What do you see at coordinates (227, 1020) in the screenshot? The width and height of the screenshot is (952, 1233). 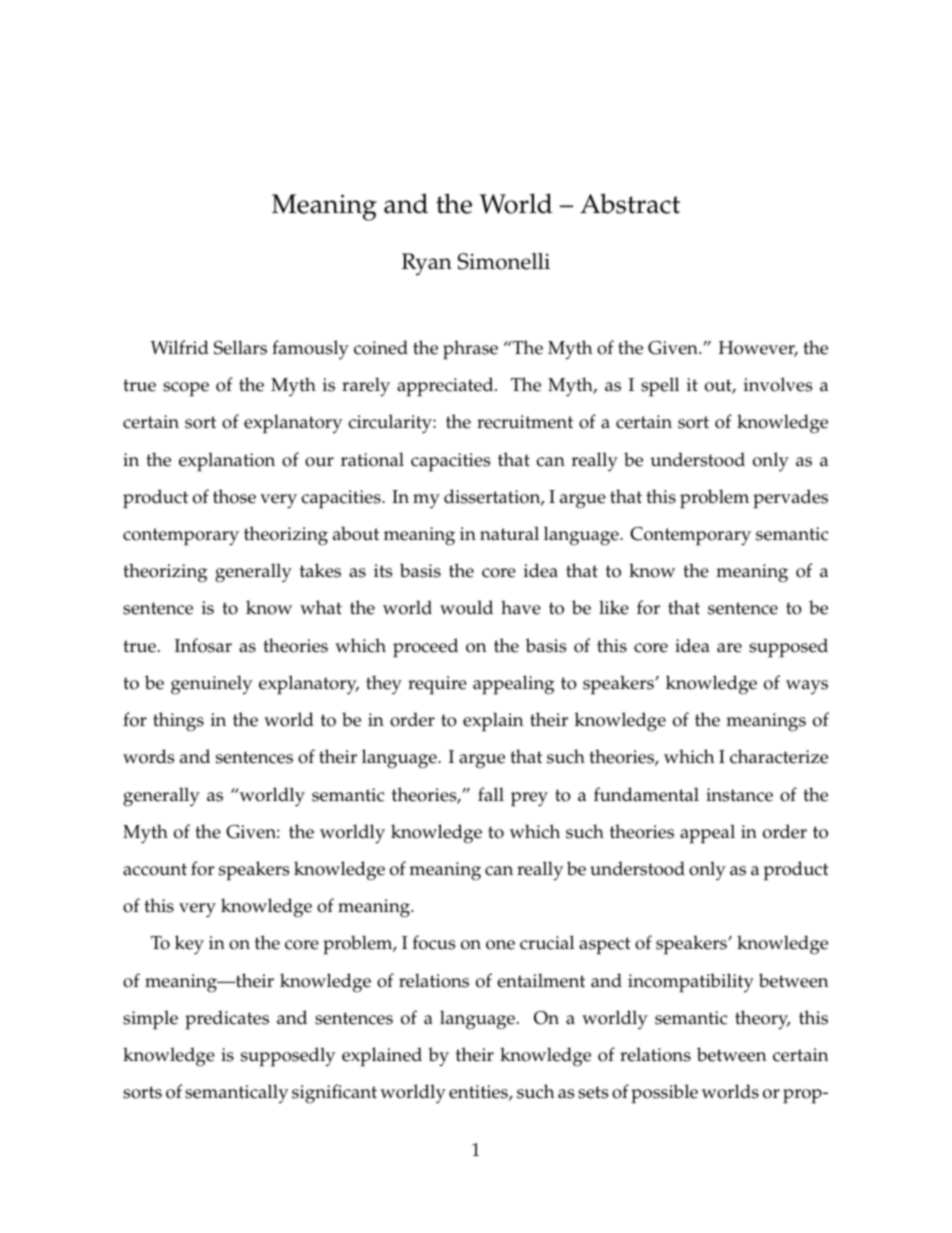 I see `predicates` at bounding box center [227, 1020].
